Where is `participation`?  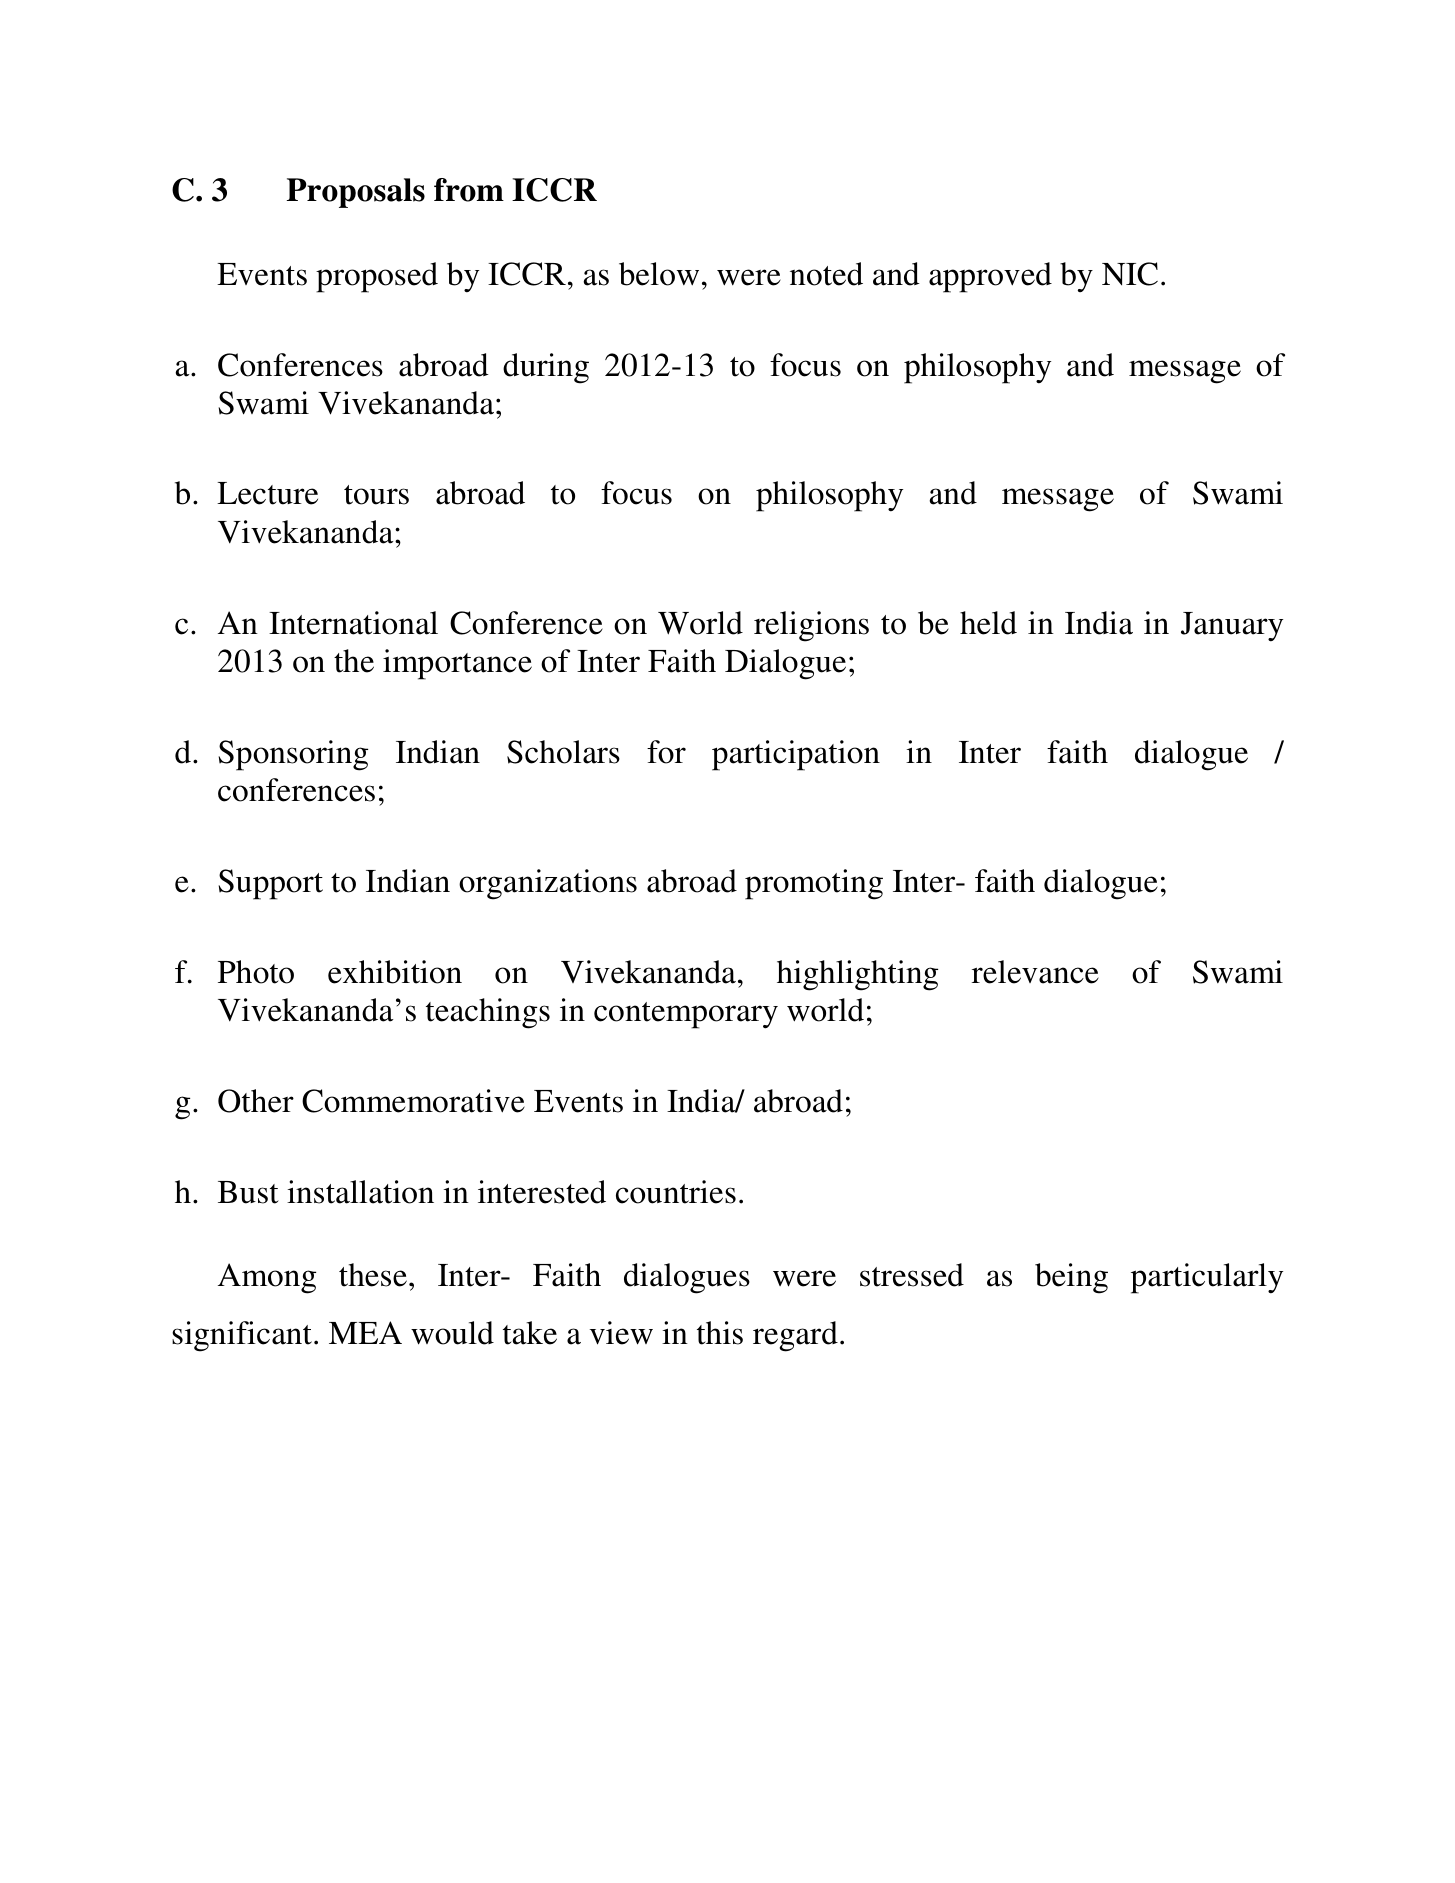 participation is located at coordinates (796, 755).
